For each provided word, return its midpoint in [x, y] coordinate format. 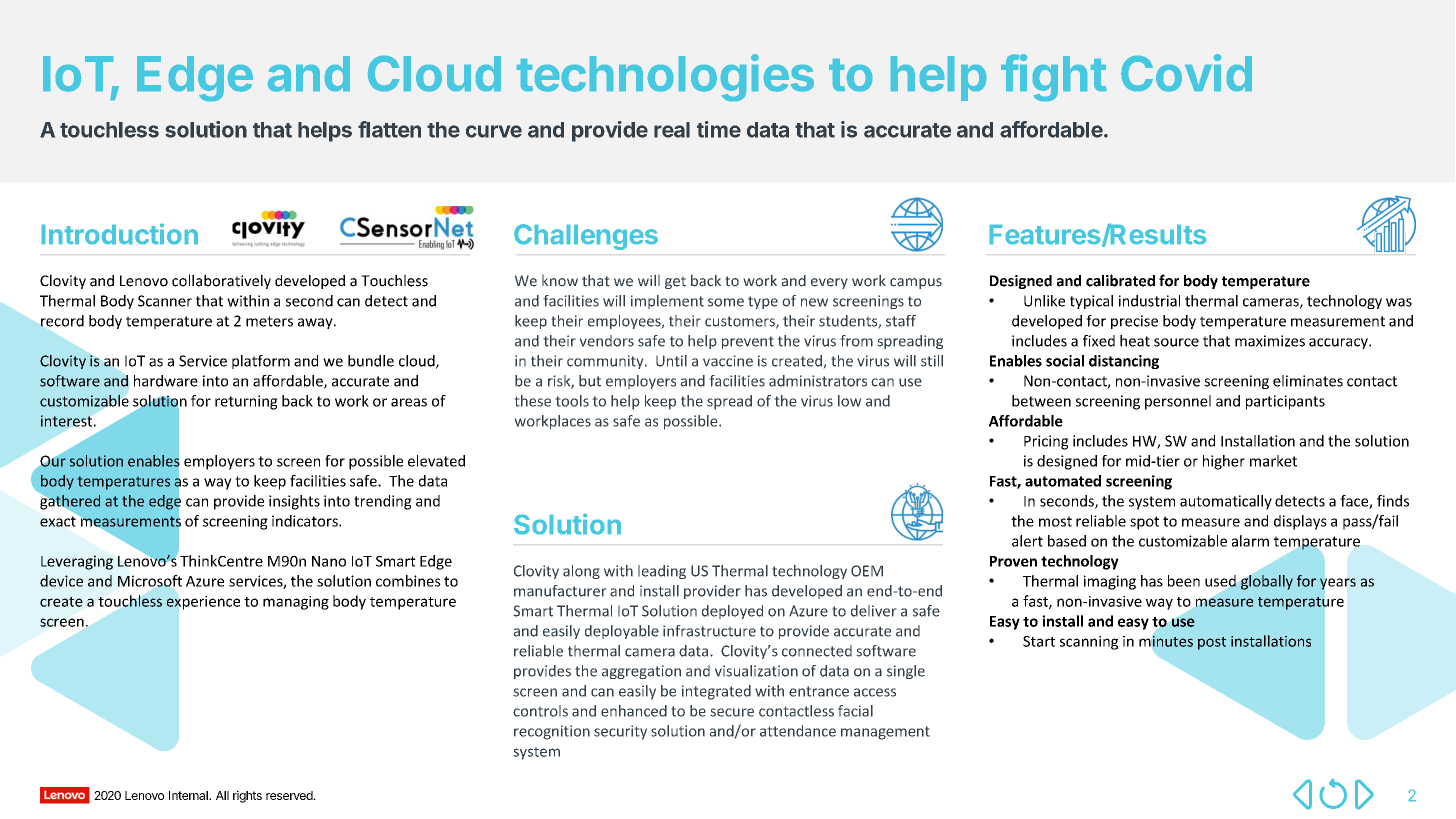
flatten [389, 129]
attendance [798, 731]
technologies [665, 77]
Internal [189, 795]
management [885, 733]
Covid [1186, 73]
